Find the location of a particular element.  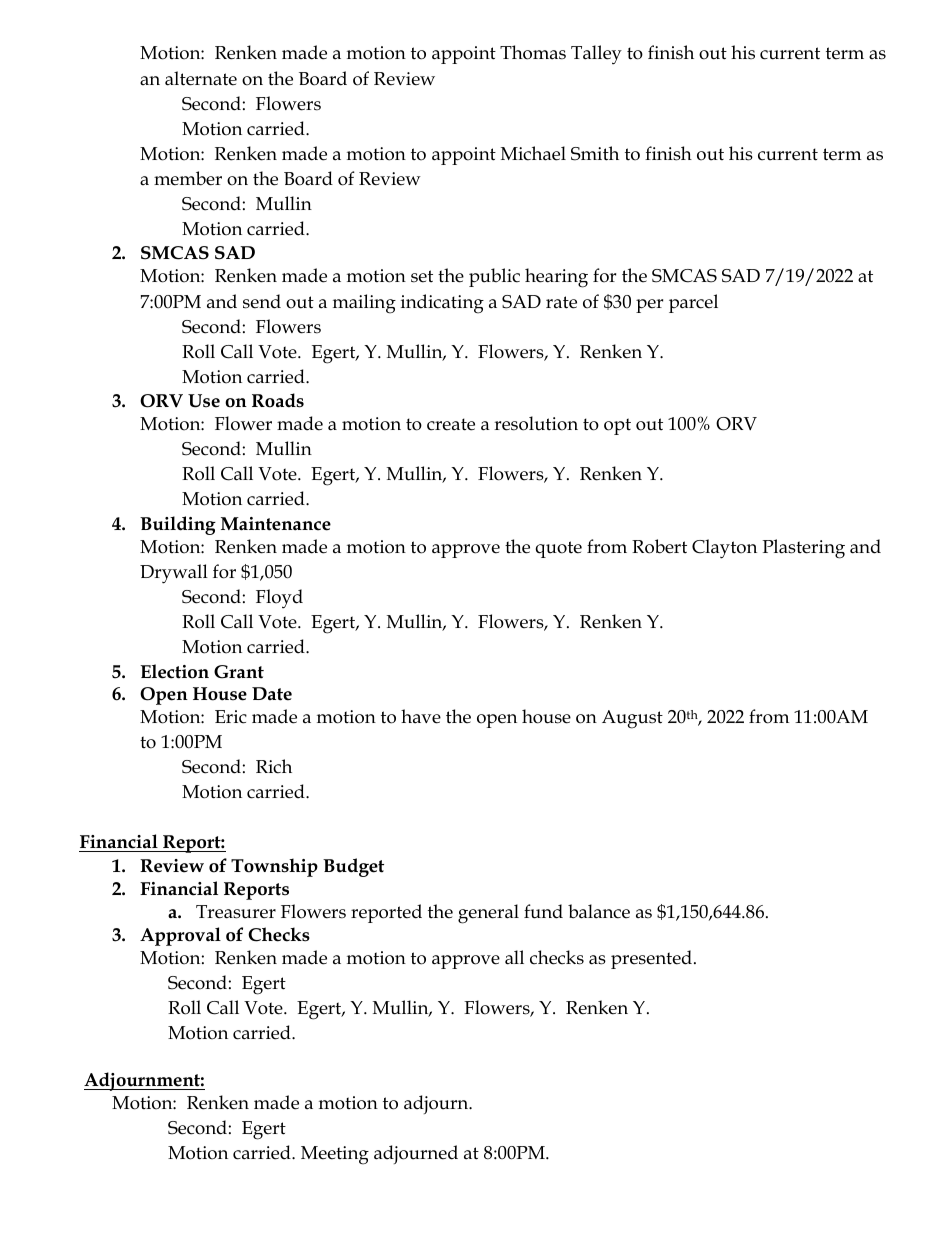

have is located at coordinates (421, 716).
